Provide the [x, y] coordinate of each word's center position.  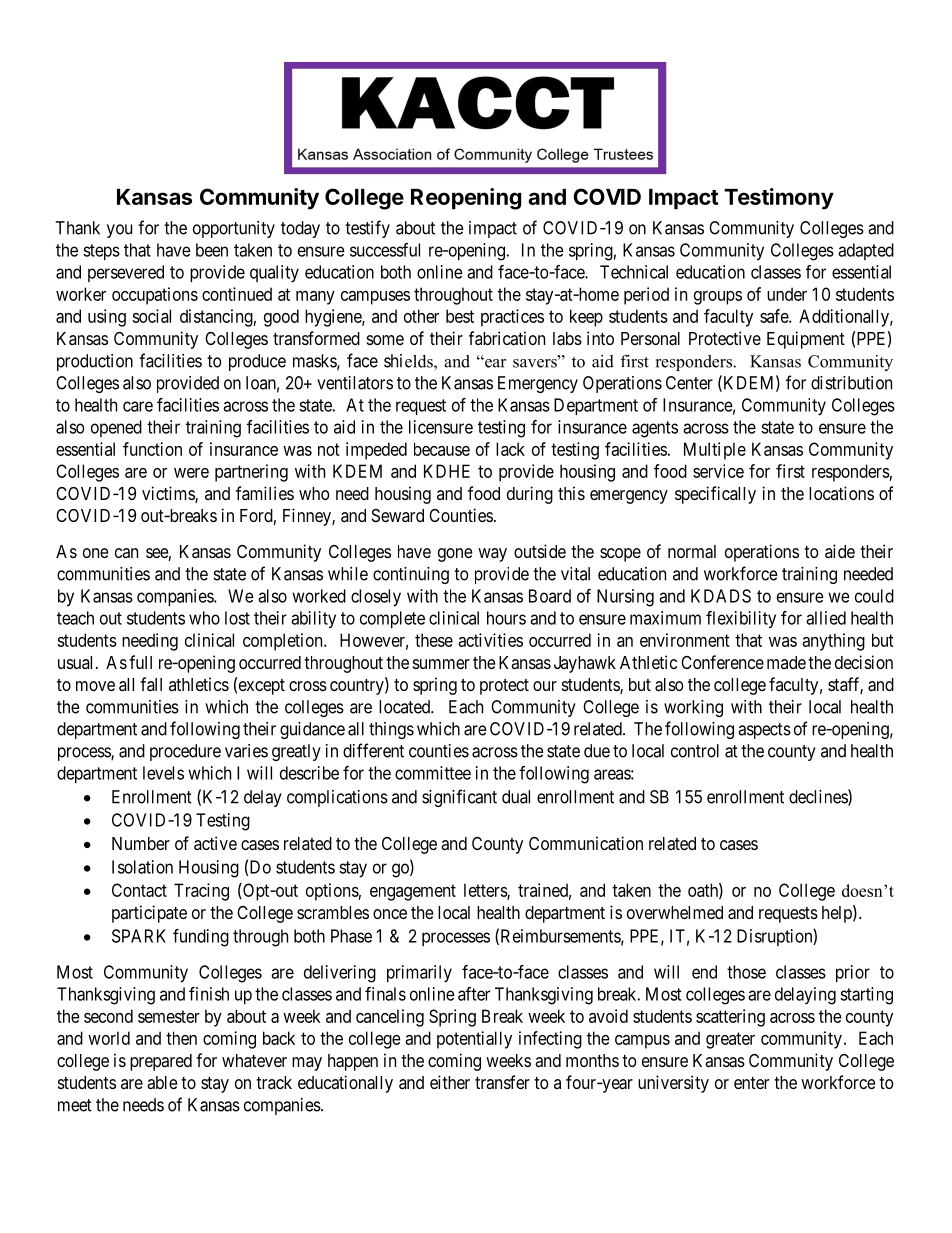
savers [536, 362]
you [119, 231]
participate [149, 914]
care [138, 406]
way [492, 555]
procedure [185, 752]
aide [840, 551]
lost [237, 618]
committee [433, 773]
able [162, 1082]
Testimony [779, 199]
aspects [764, 731]
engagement [413, 892]
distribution [851, 383]
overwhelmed [675, 912]
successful [385, 250]
